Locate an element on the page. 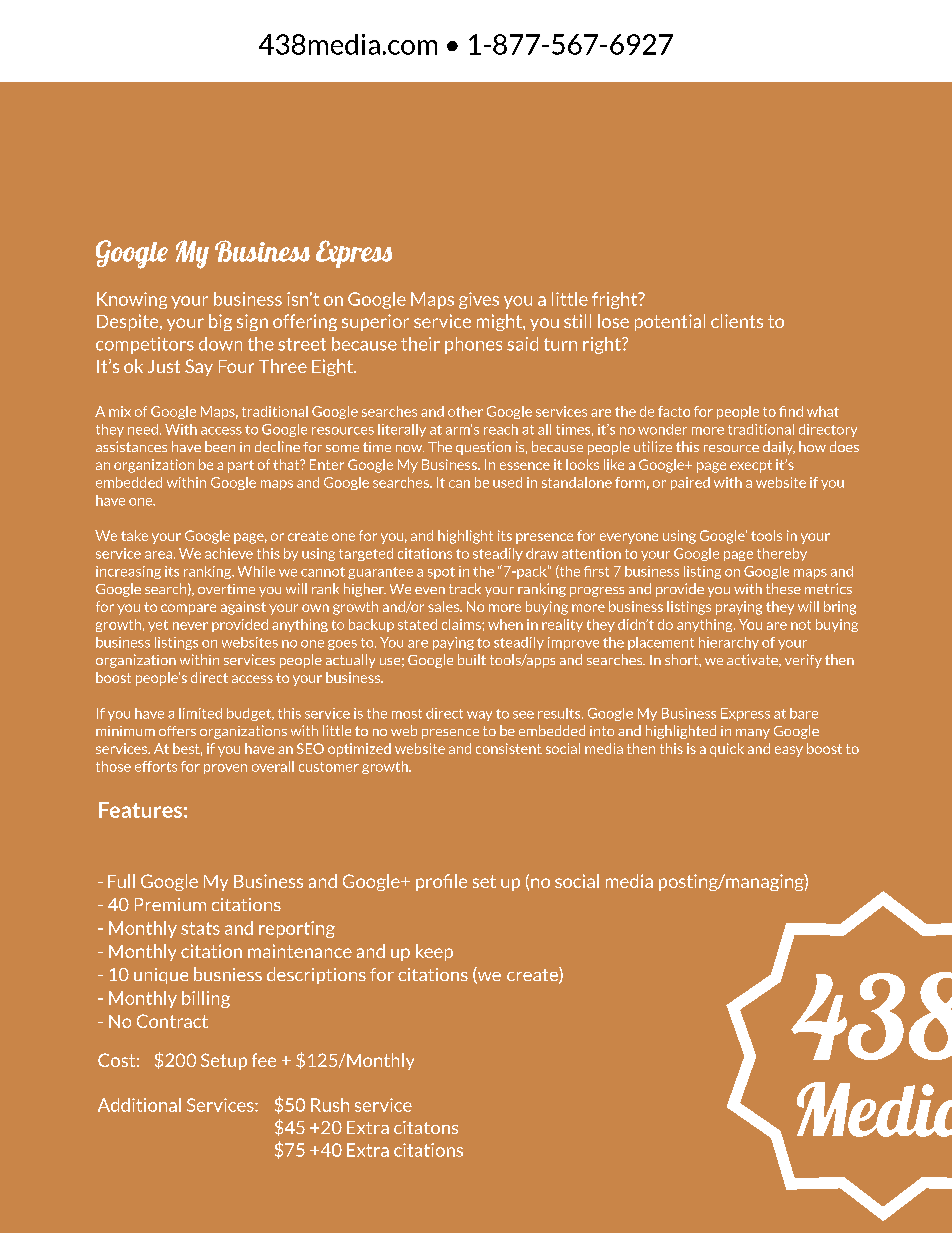 This image has height=1233, width=952. easy is located at coordinates (789, 751).
